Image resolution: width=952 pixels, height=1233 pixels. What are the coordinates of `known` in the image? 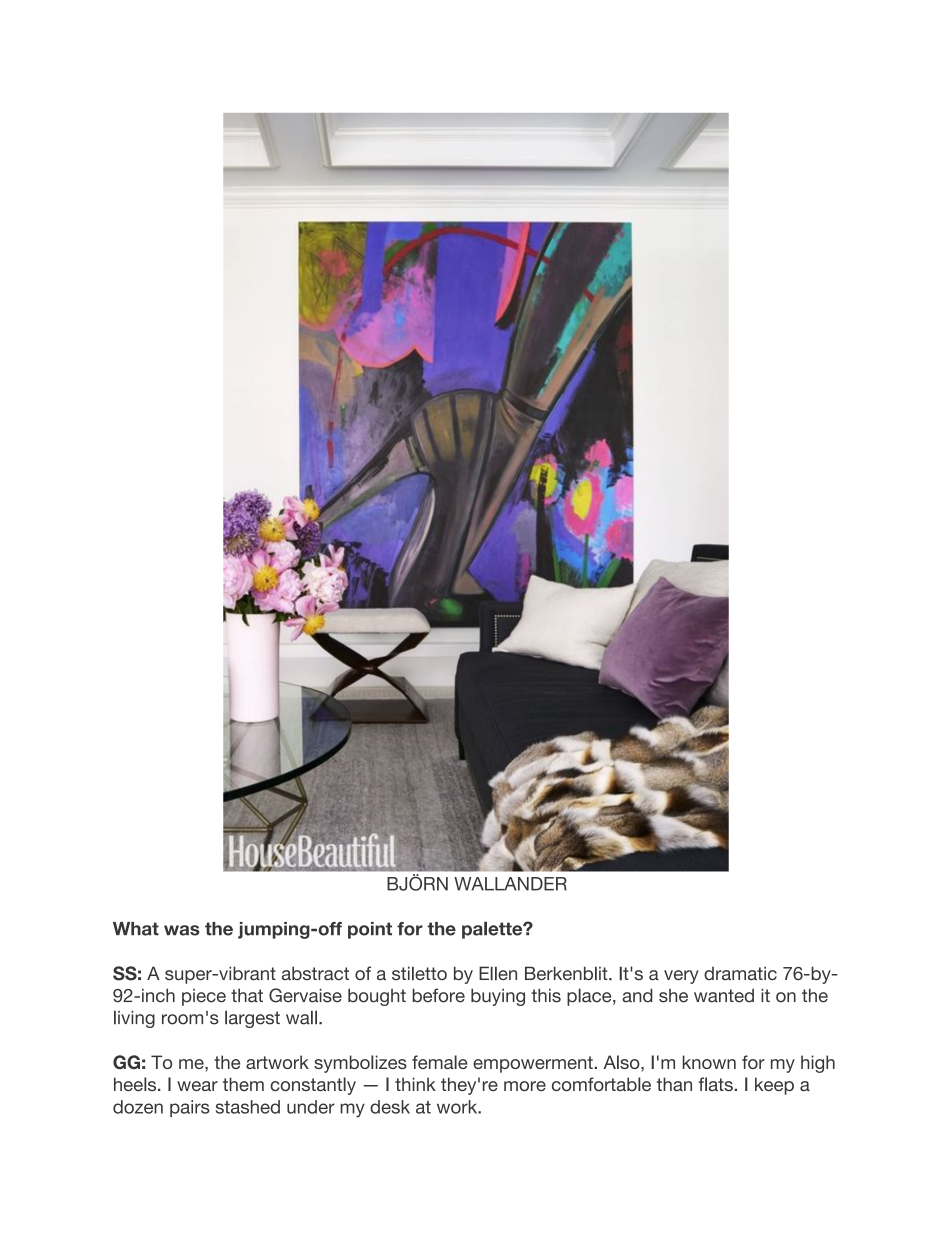 It's located at (709, 1062).
